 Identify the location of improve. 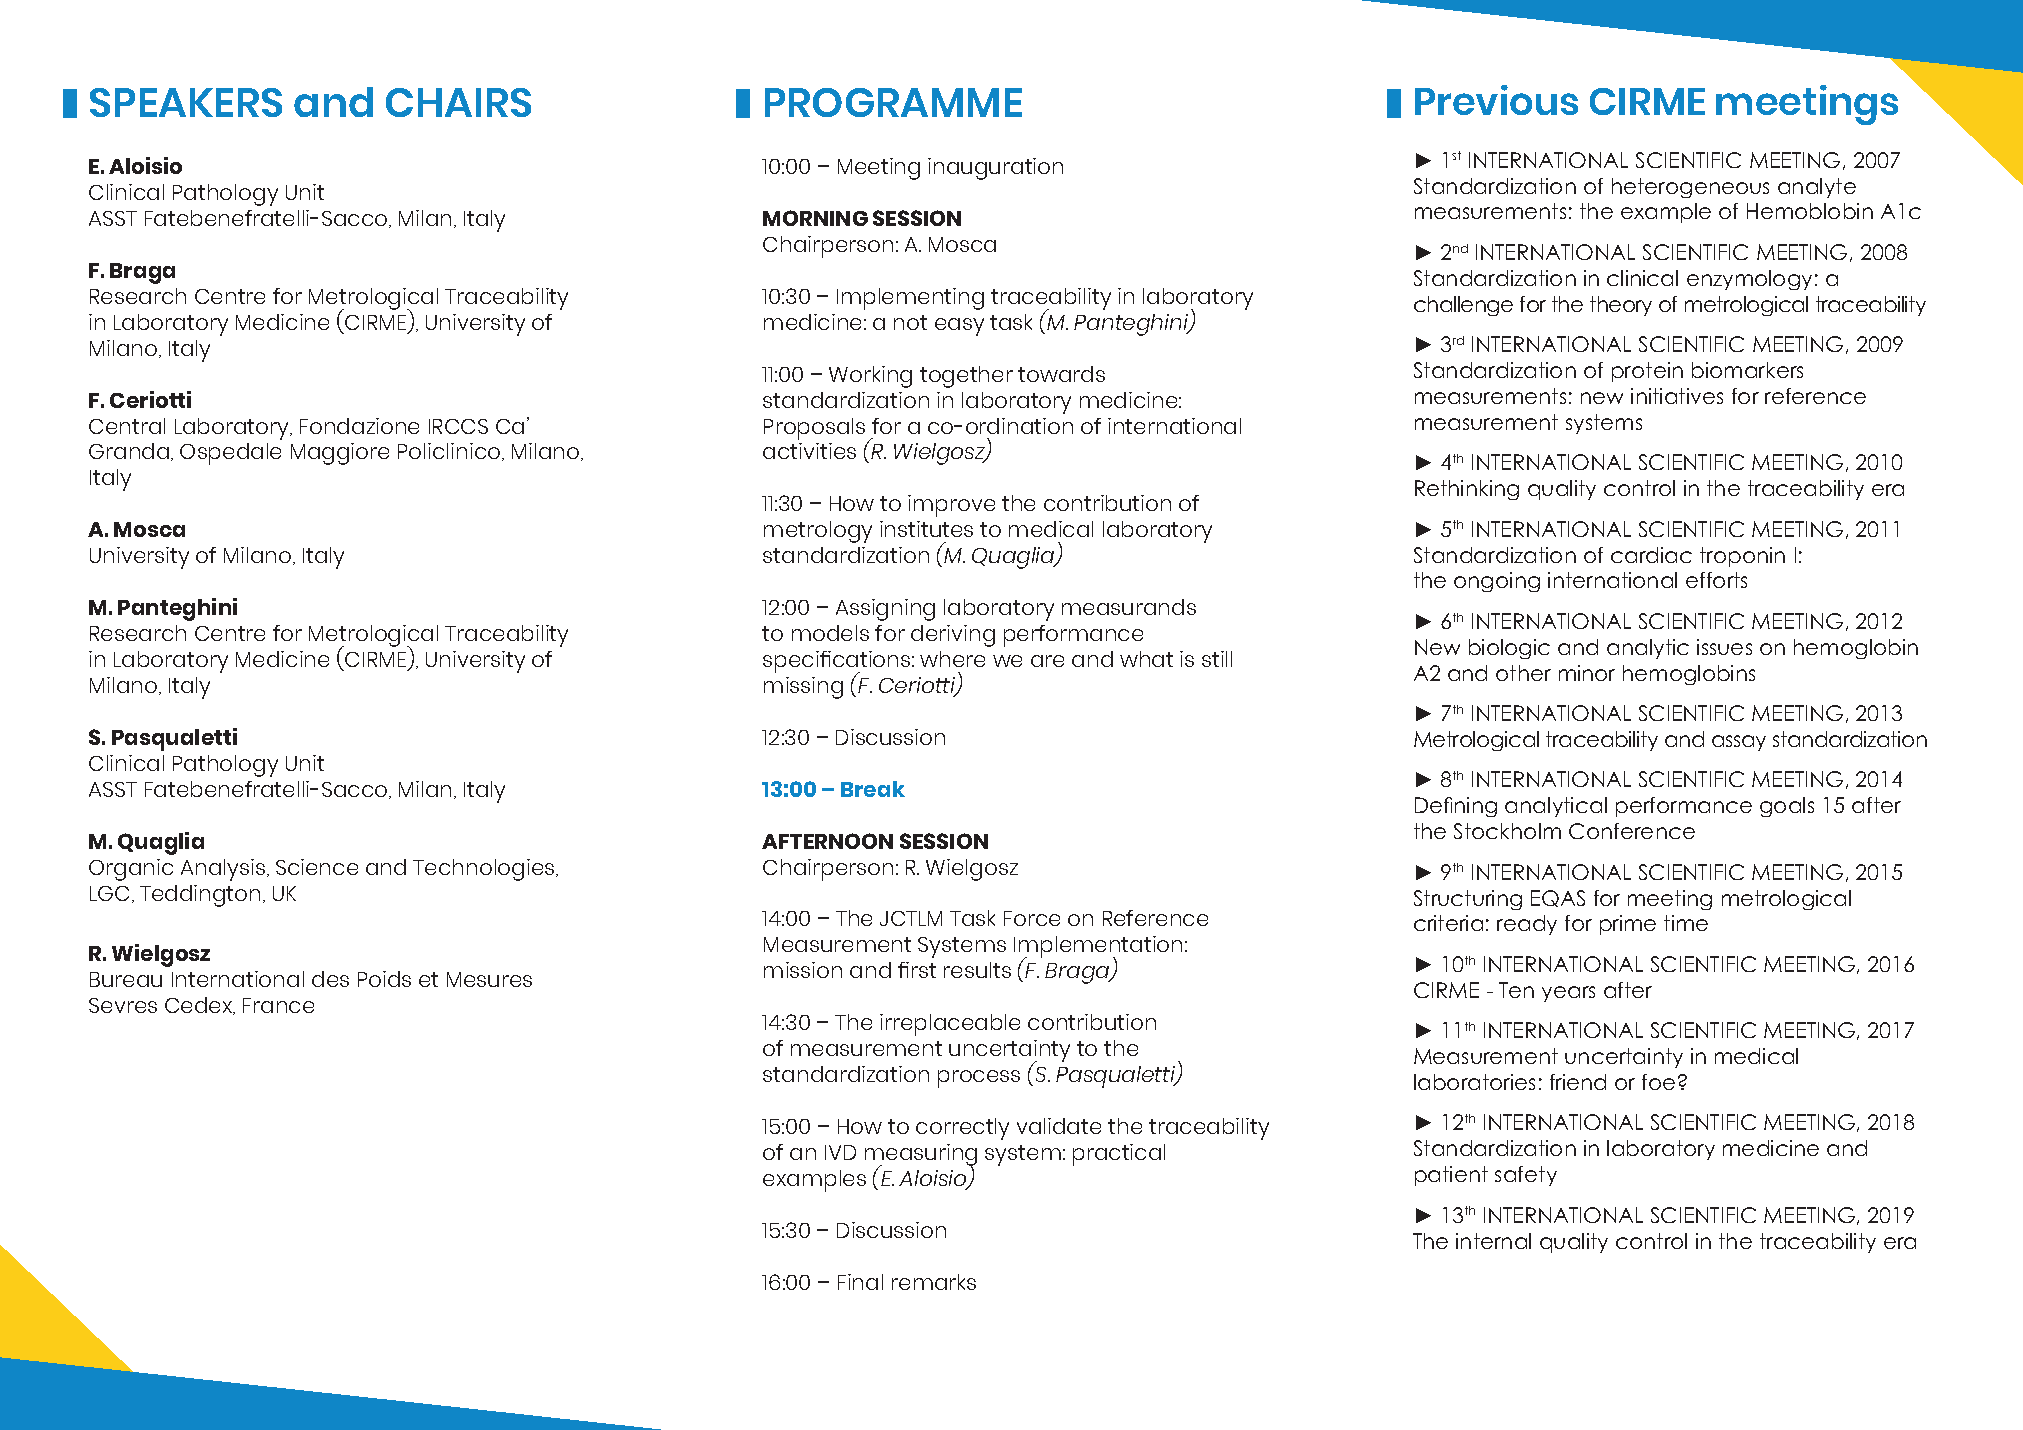
(951, 506).
